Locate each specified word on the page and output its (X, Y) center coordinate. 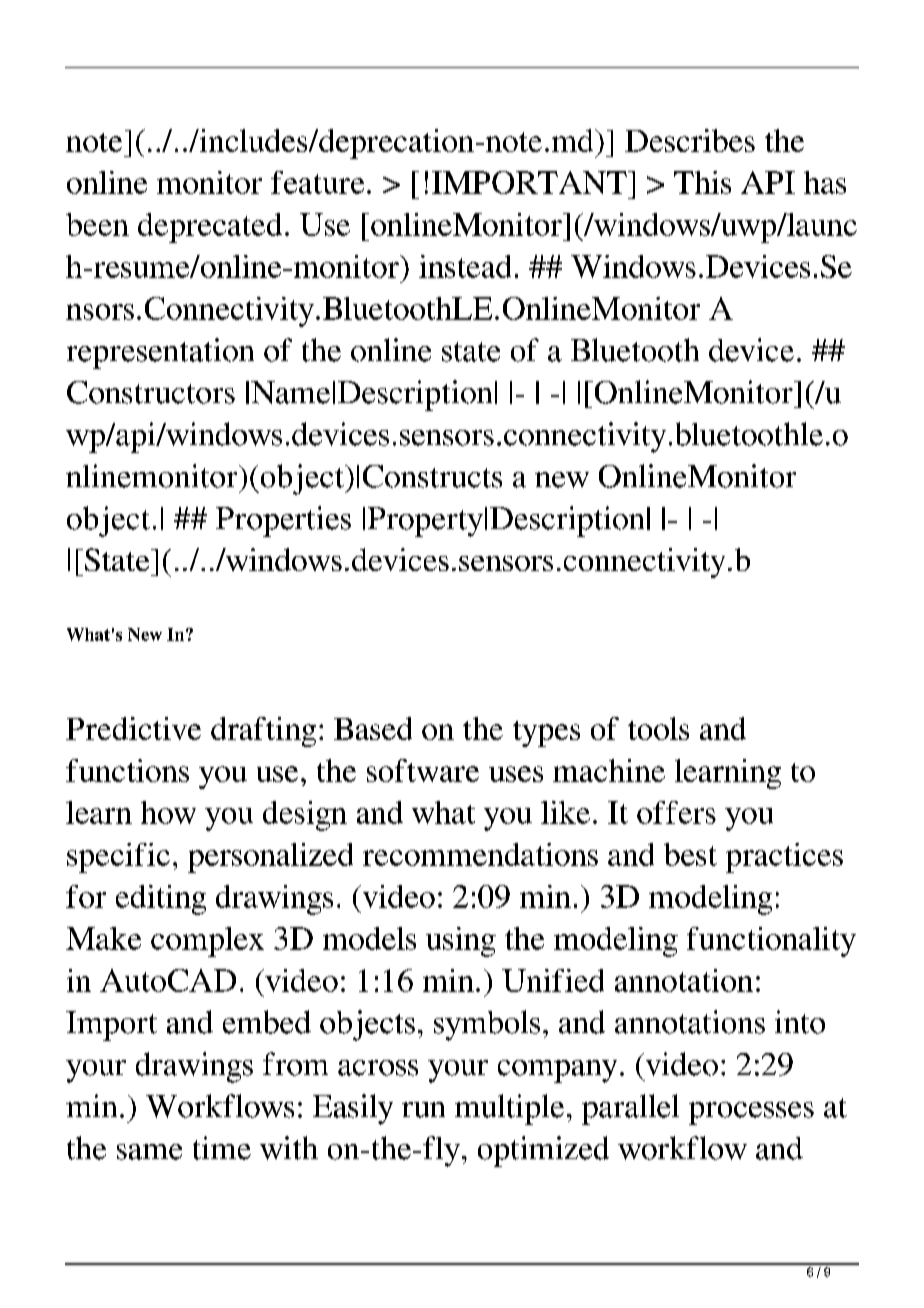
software (423, 770)
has (825, 182)
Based (373, 728)
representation (160, 353)
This (702, 182)
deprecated (210, 228)
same (149, 1152)
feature (317, 182)
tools (658, 728)
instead (465, 266)
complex (207, 942)
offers (676, 812)
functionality (771, 942)
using (461, 942)
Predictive (133, 728)
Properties (283, 521)
